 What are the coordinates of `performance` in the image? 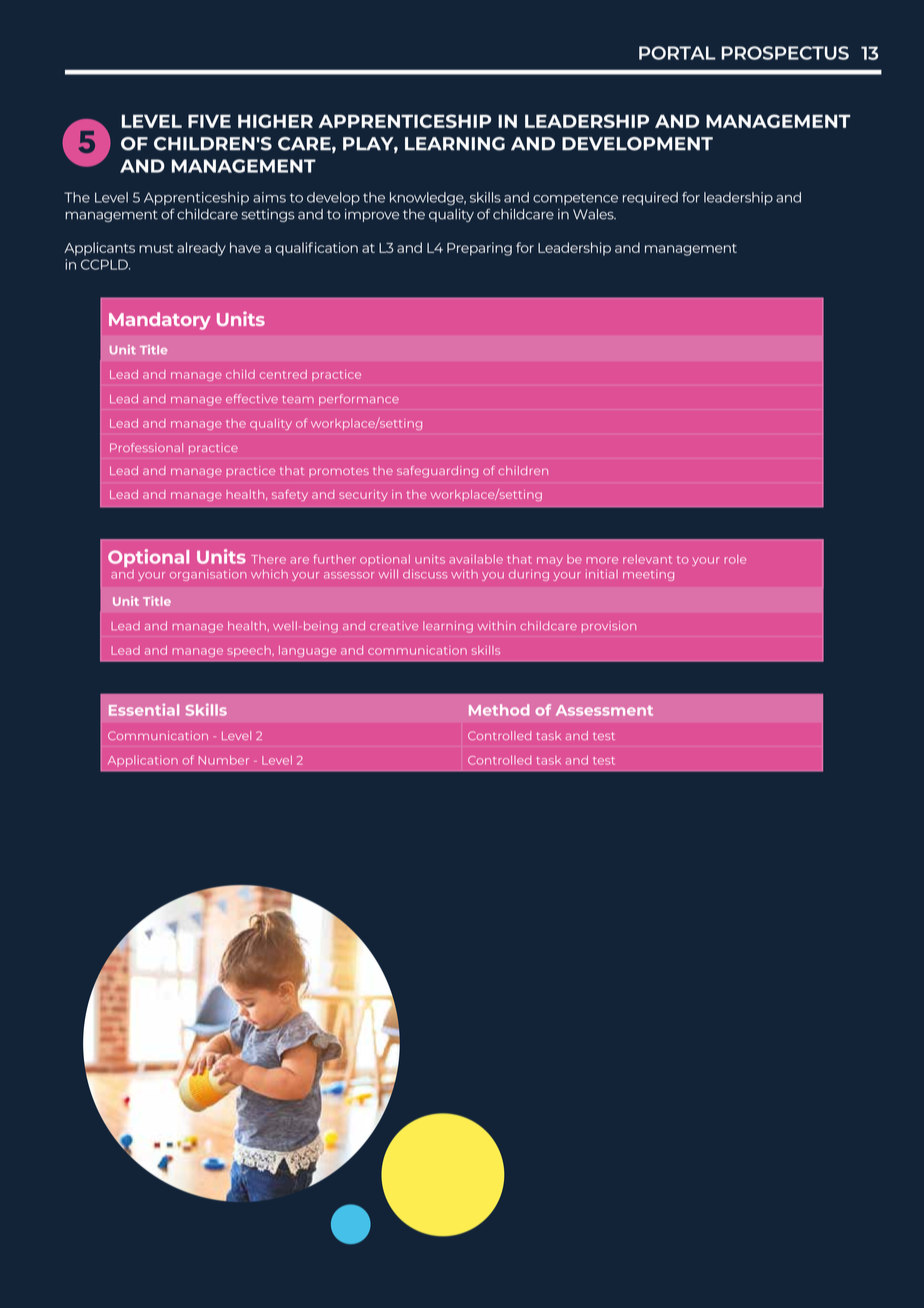 It's located at (359, 400).
